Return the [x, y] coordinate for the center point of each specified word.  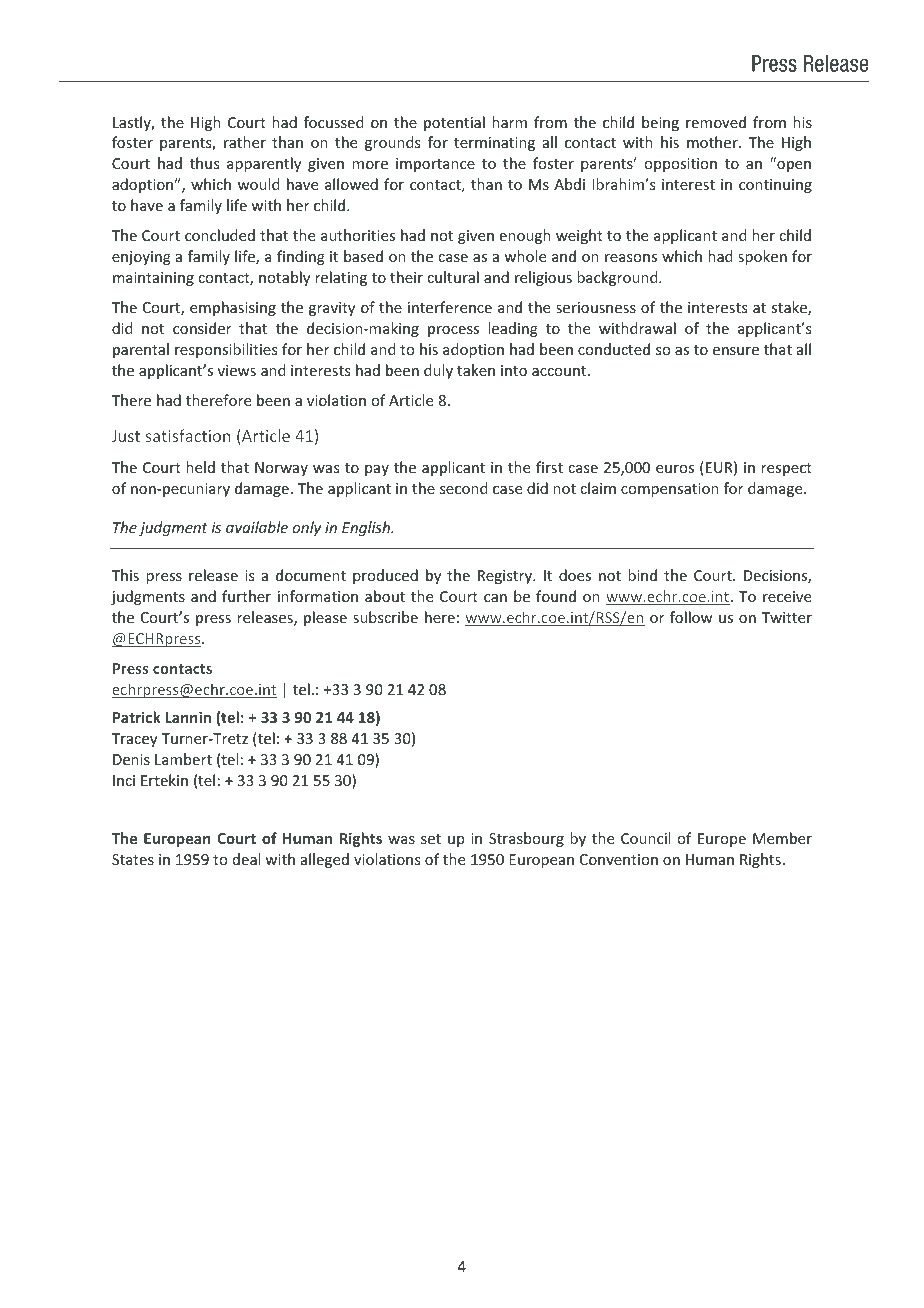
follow [691, 617]
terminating [494, 144]
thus [204, 163]
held [200, 467]
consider [202, 328]
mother [713, 142]
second [464, 488]
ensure [736, 351]
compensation [670, 490]
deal [246, 859]
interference [450, 307]
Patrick [137, 717]
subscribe [385, 617]
